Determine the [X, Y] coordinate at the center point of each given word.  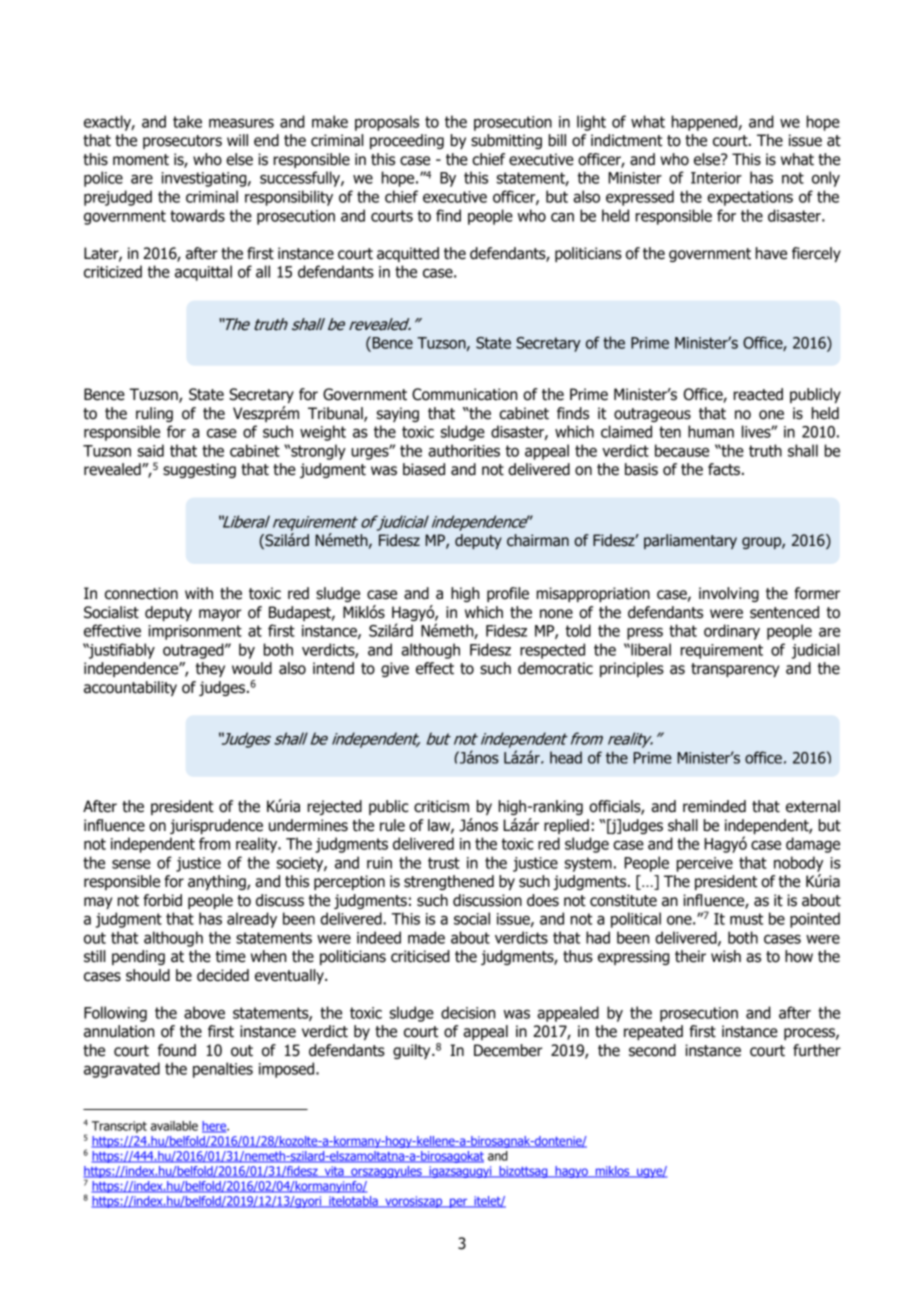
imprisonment [195, 632]
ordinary [732, 632]
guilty [413, 1051]
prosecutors [182, 142]
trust [444, 863]
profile [508, 594]
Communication [464, 394]
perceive [705, 864]
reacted [758, 394]
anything [218, 882]
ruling [154, 414]
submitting [506, 141]
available [174, 1126]
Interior [716, 178]
